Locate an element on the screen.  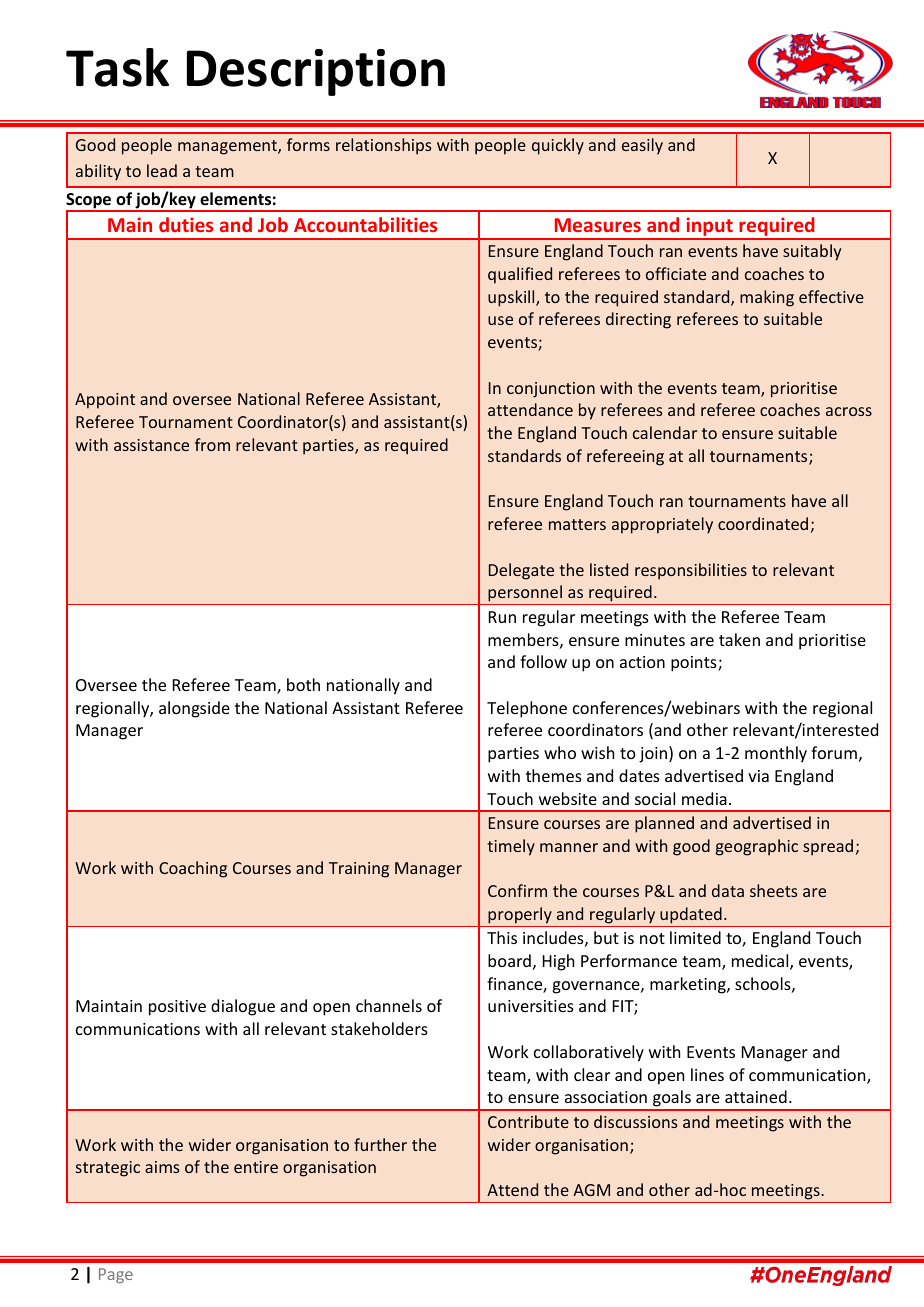
relationships is located at coordinates (384, 146).
